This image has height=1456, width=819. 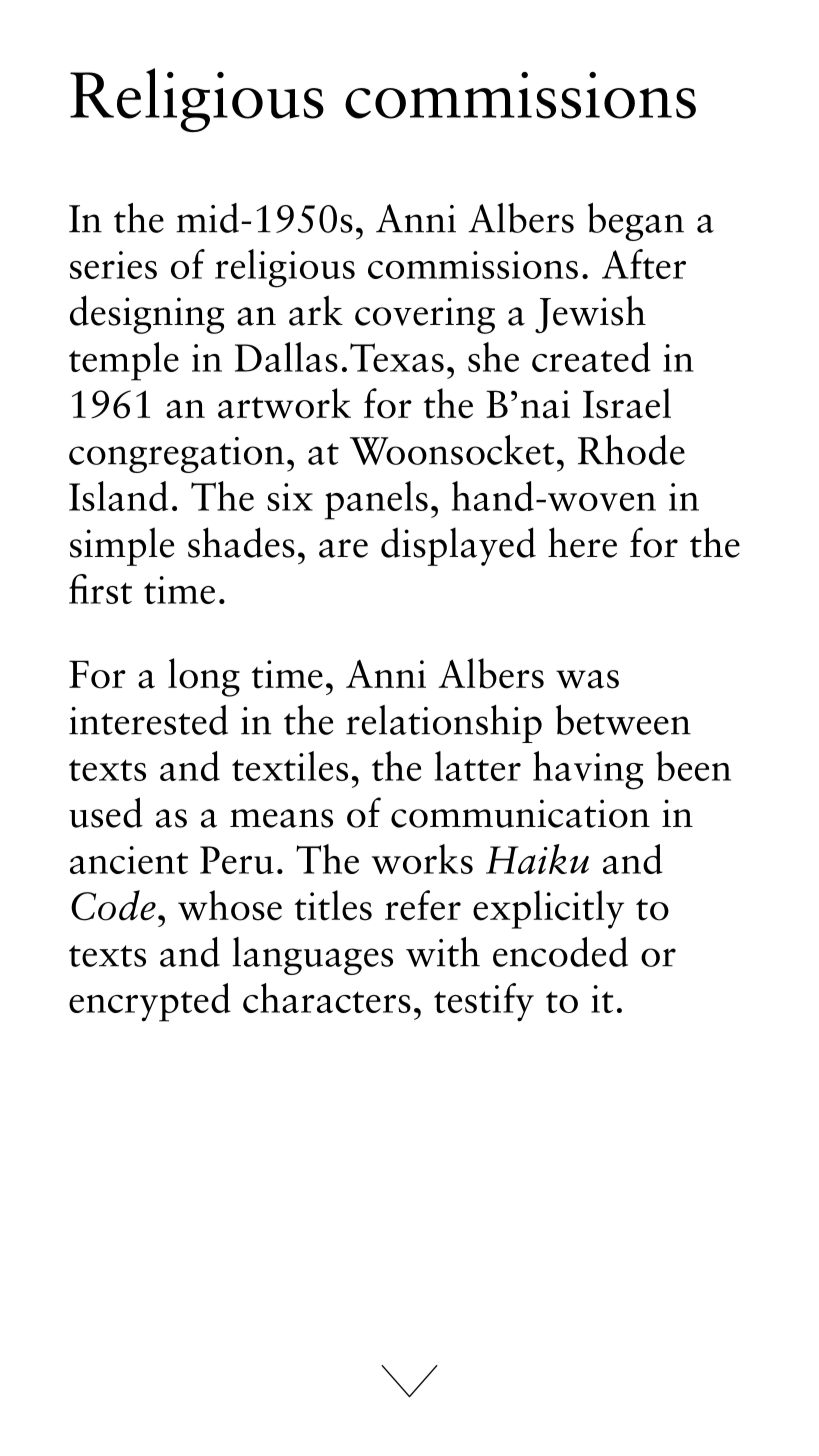 I want to click on covering, so click(x=425, y=315).
